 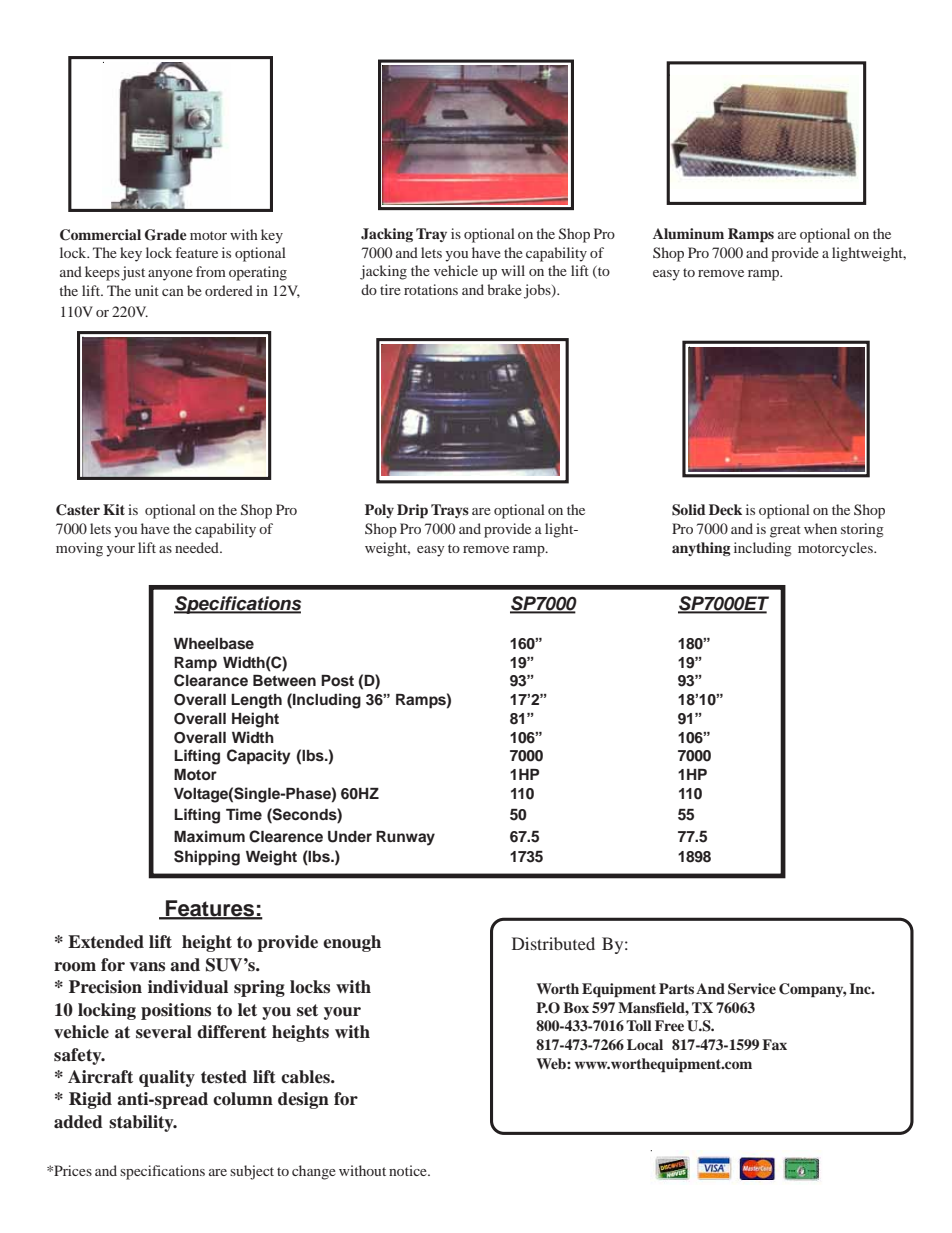 What do you see at coordinates (412, 511) in the screenshot?
I see `Drip` at bounding box center [412, 511].
